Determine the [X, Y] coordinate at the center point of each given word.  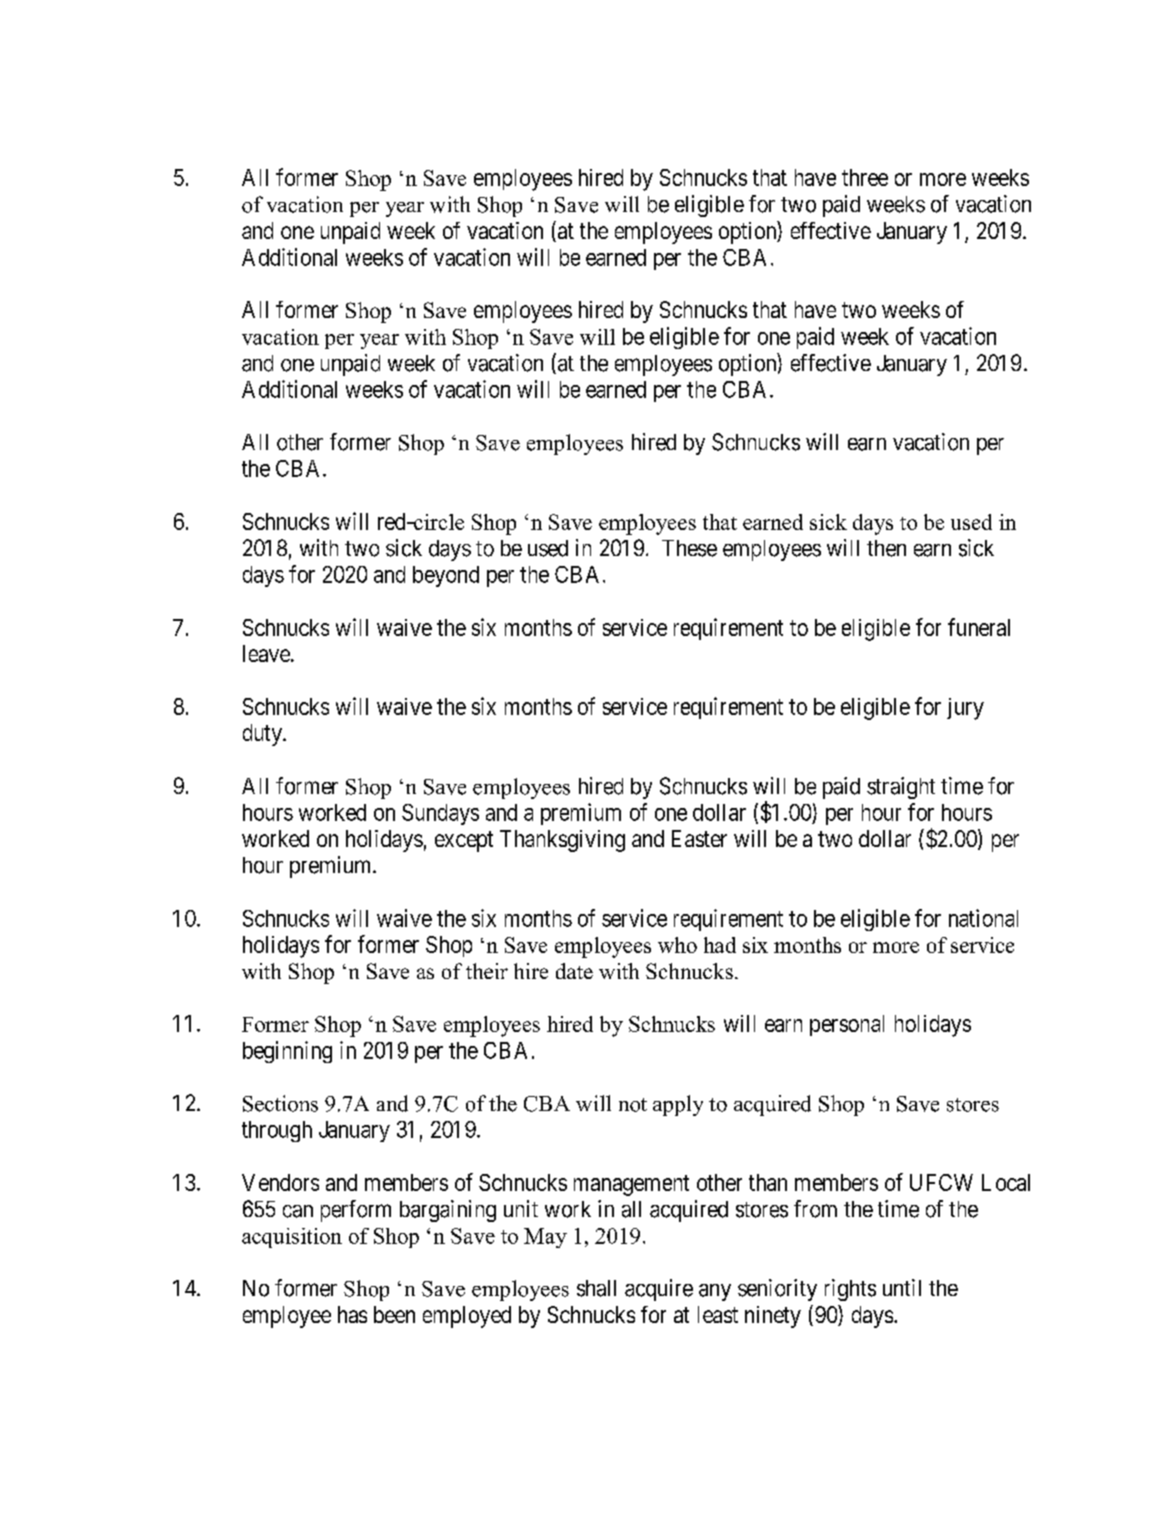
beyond [446, 576]
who [677, 945]
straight [901, 788]
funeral [979, 627]
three [865, 177]
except [464, 841]
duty [263, 735]
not [633, 1105]
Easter [699, 838]
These [689, 548]
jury [965, 709]
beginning [287, 1052]
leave [266, 653]
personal [847, 1025]
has [352, 1314]
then [886, 548]
